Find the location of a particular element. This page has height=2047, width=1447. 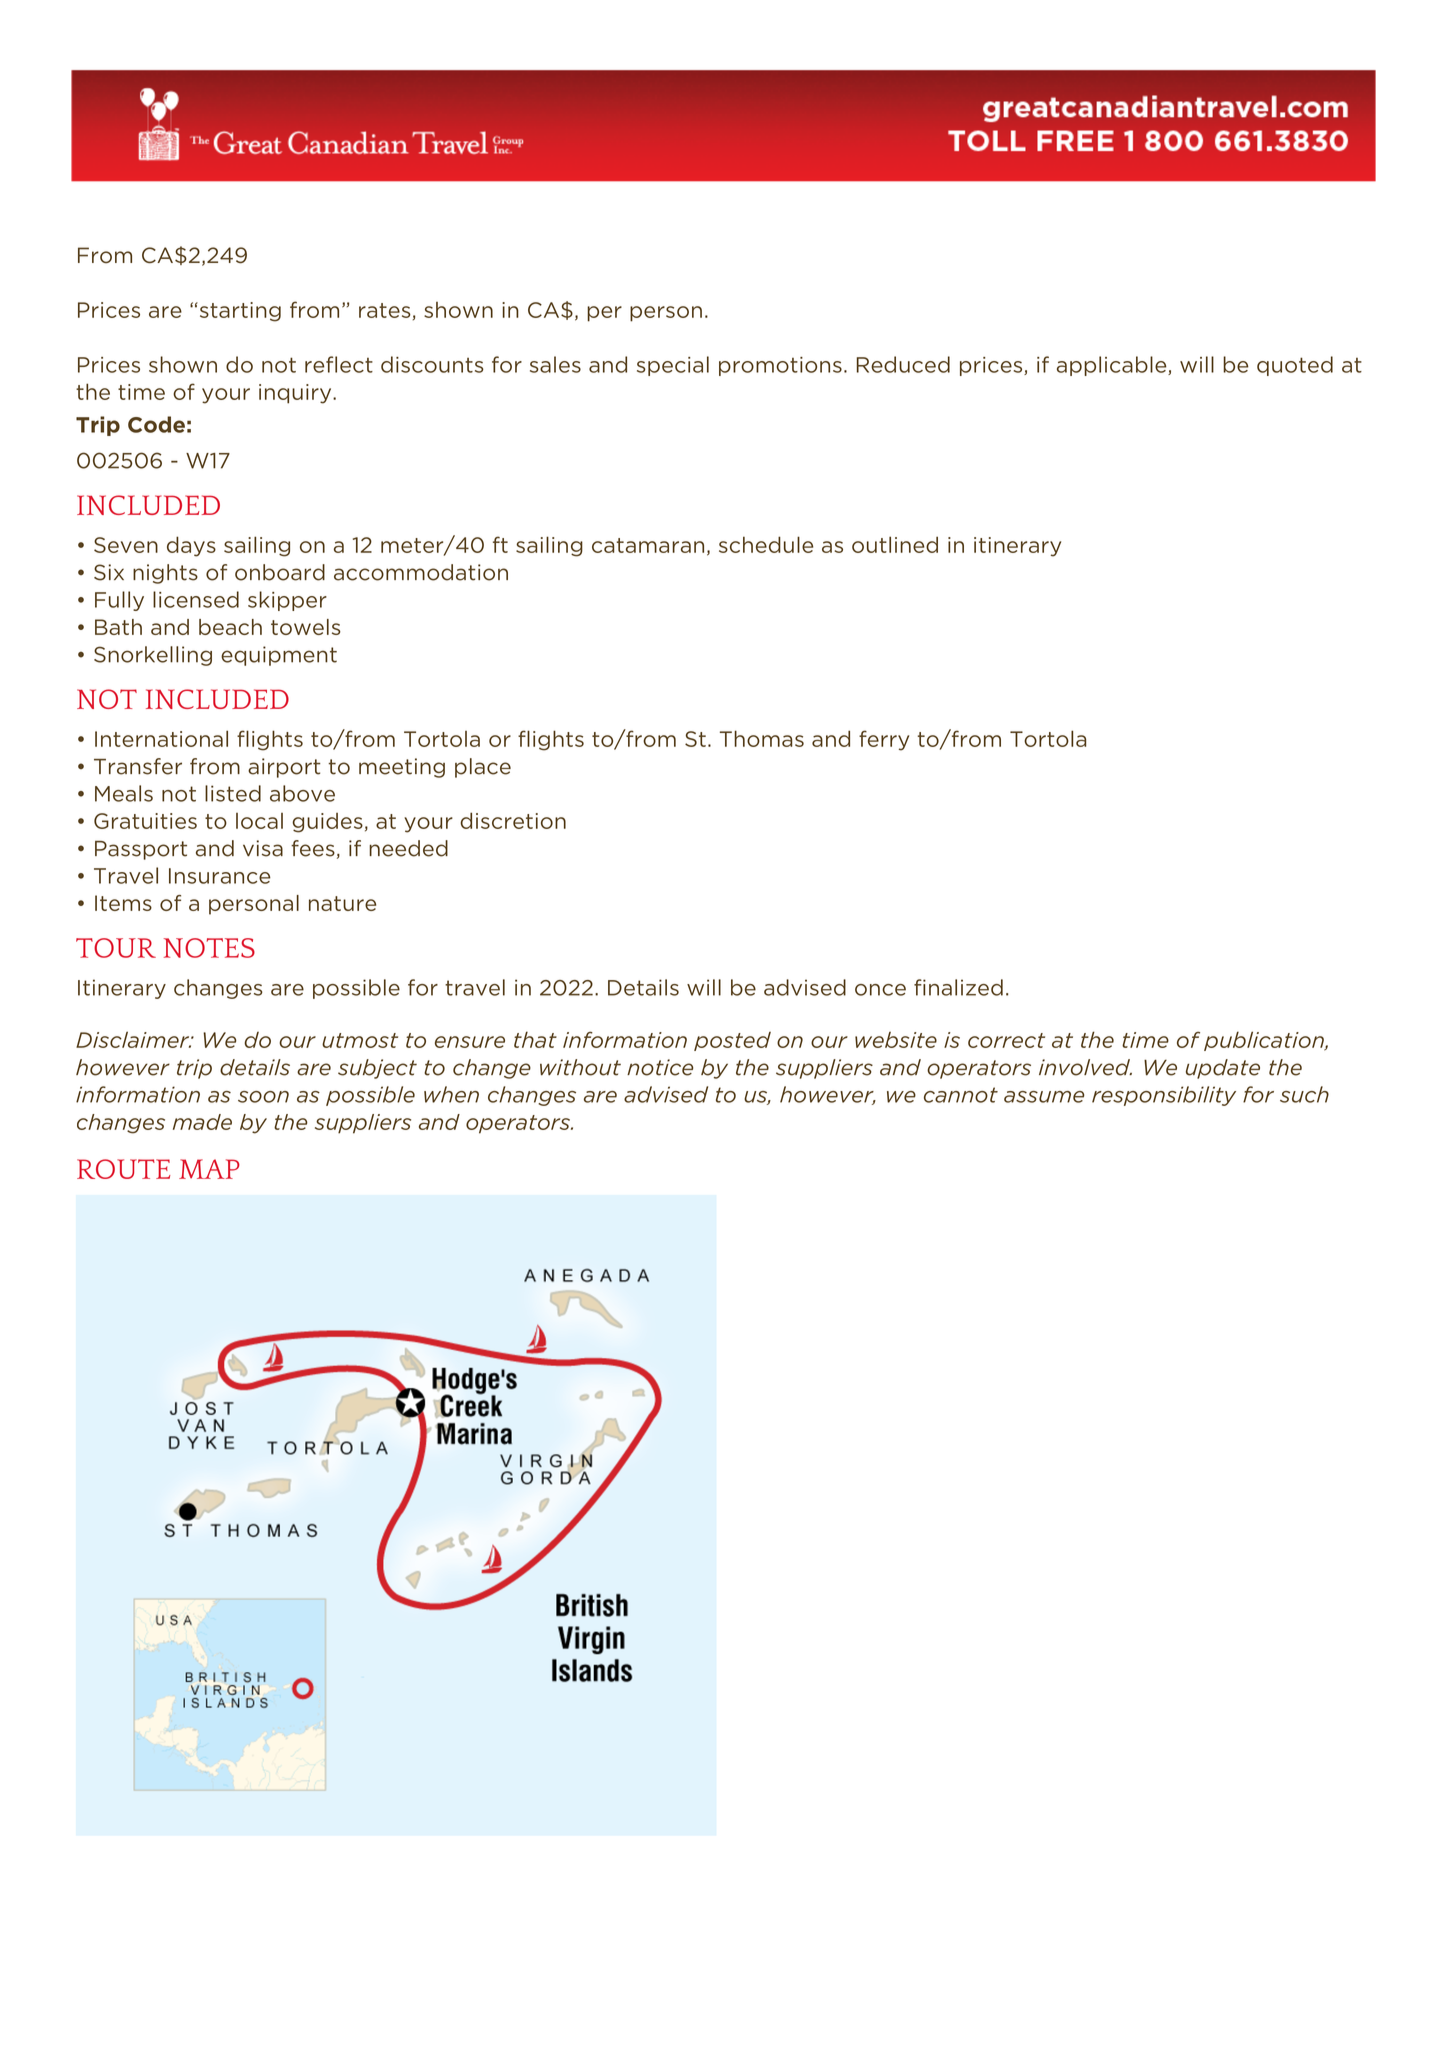

skipper is located at coordinates (287, 601).
